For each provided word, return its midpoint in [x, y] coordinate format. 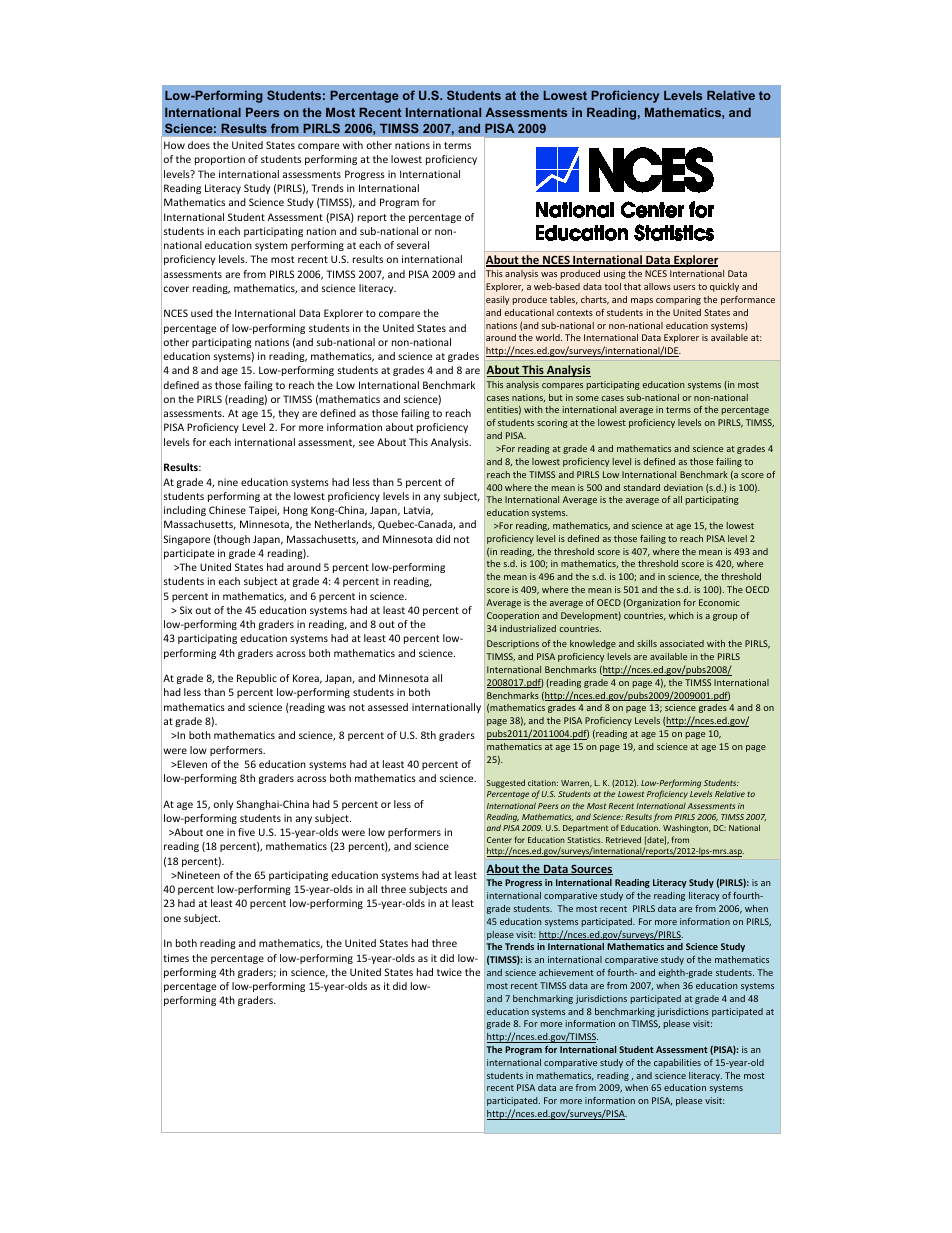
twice [449, 972]
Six [186, 610]
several [413, 245]
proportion [220, 160]
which [681, 615]
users [684, 287]
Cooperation [513, 616]
